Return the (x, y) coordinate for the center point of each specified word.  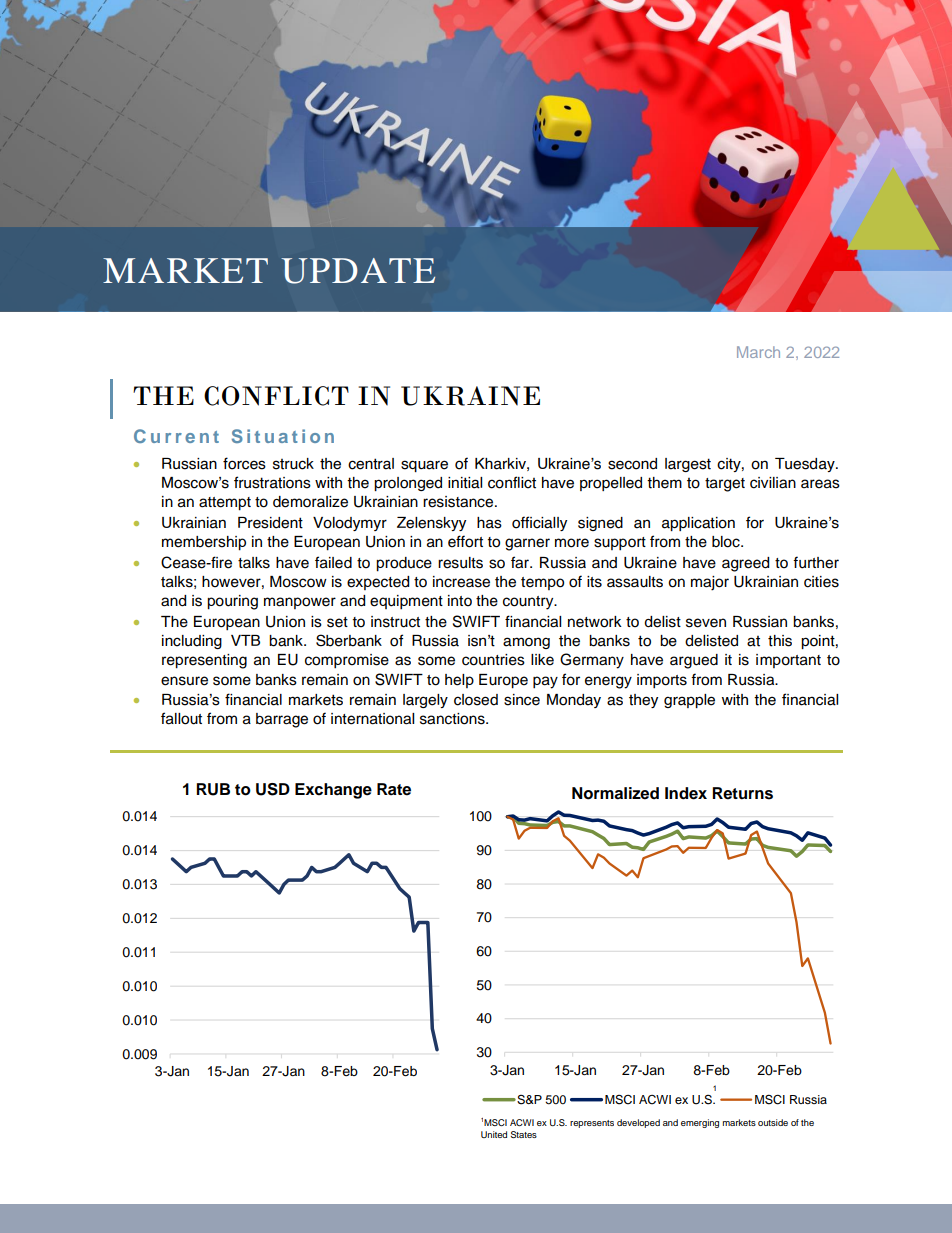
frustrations (272, 482)
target (725, 485)
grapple (689, 701)
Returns (742, 793)
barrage (282, 720)
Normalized (615, 793)
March (758, 352)
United (494, 1134)
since (522, 700)
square (424, 466)
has (489, 523)
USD (273, 789)
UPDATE (358, 271)
